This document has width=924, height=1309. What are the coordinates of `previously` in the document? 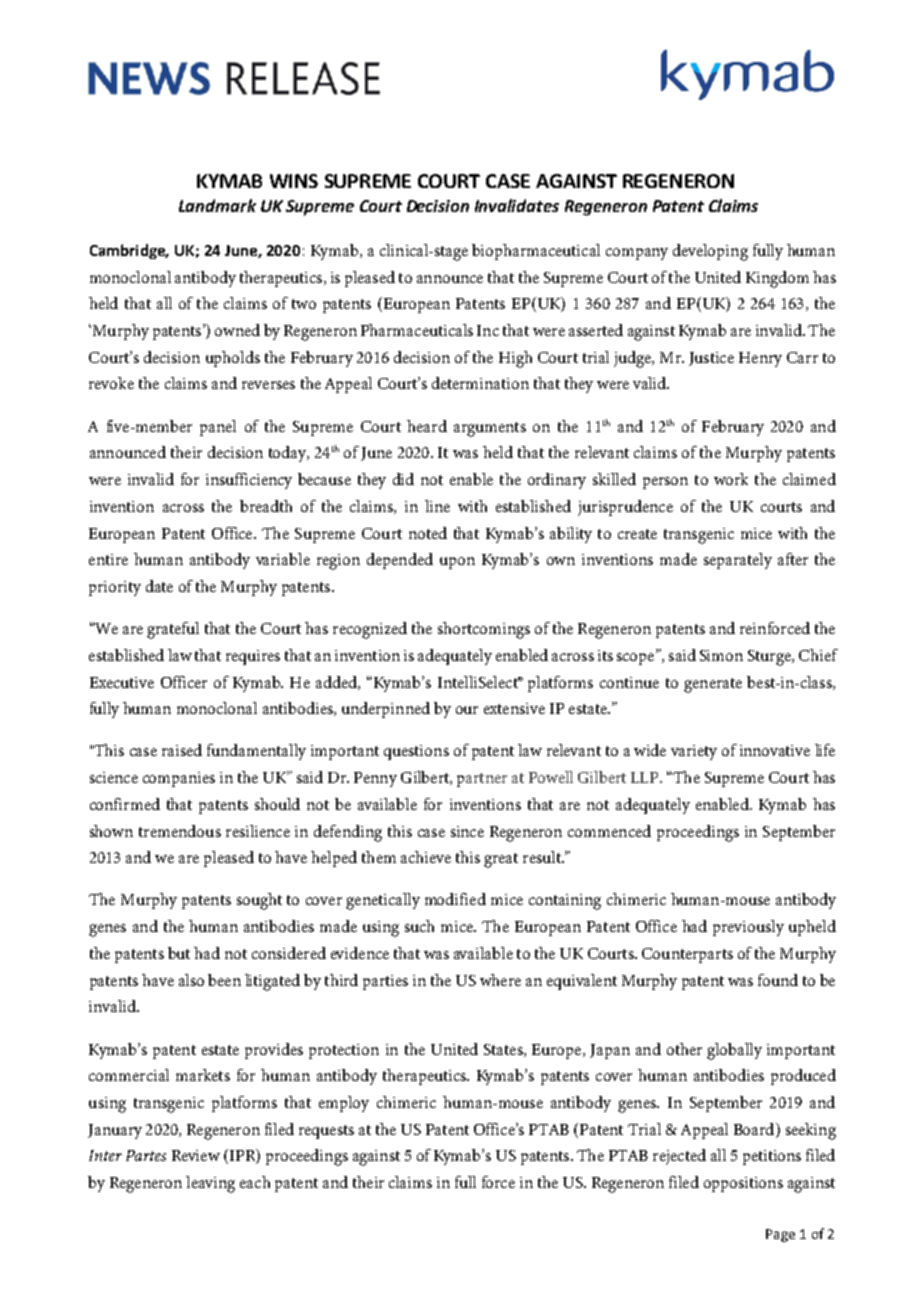 It's located at (748, 928).
